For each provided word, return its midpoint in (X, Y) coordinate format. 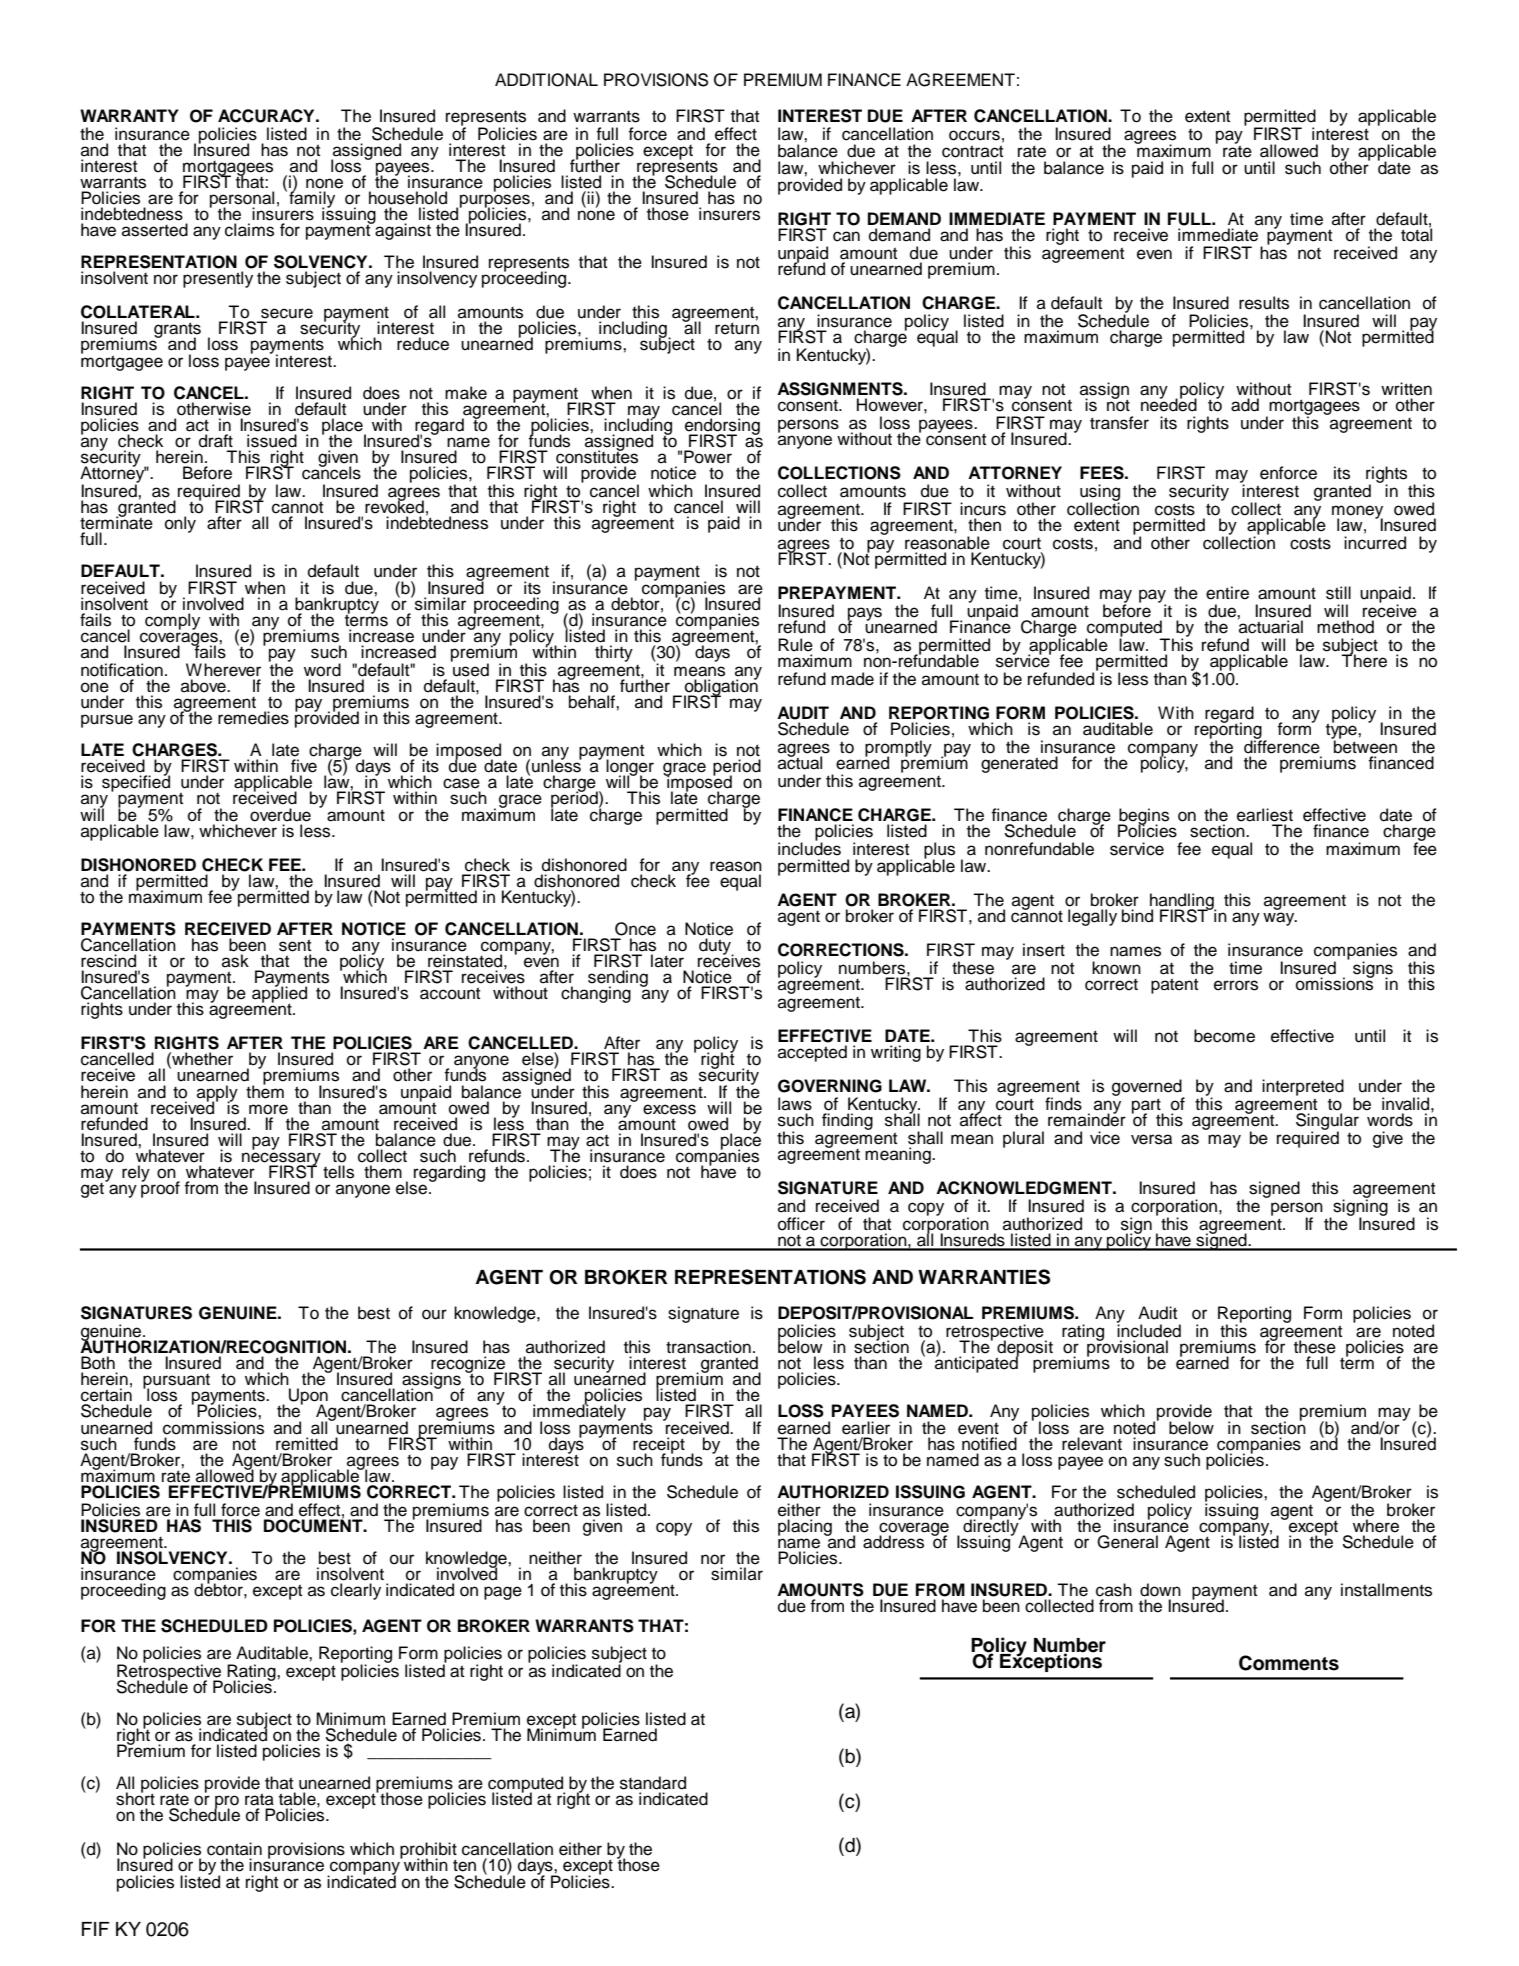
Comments (1289, 1663)
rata (259, 1799)
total (1416, 234)
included (1149, 1330)
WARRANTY (129, 115)
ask (235, 961)
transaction (708, 1347)
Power (708, 457)
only (180, 524)
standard (653, 1783)
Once (635, 929)
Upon (308, 1397)
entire (1227, 593)
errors (1236, 985)
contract (972, 151)
